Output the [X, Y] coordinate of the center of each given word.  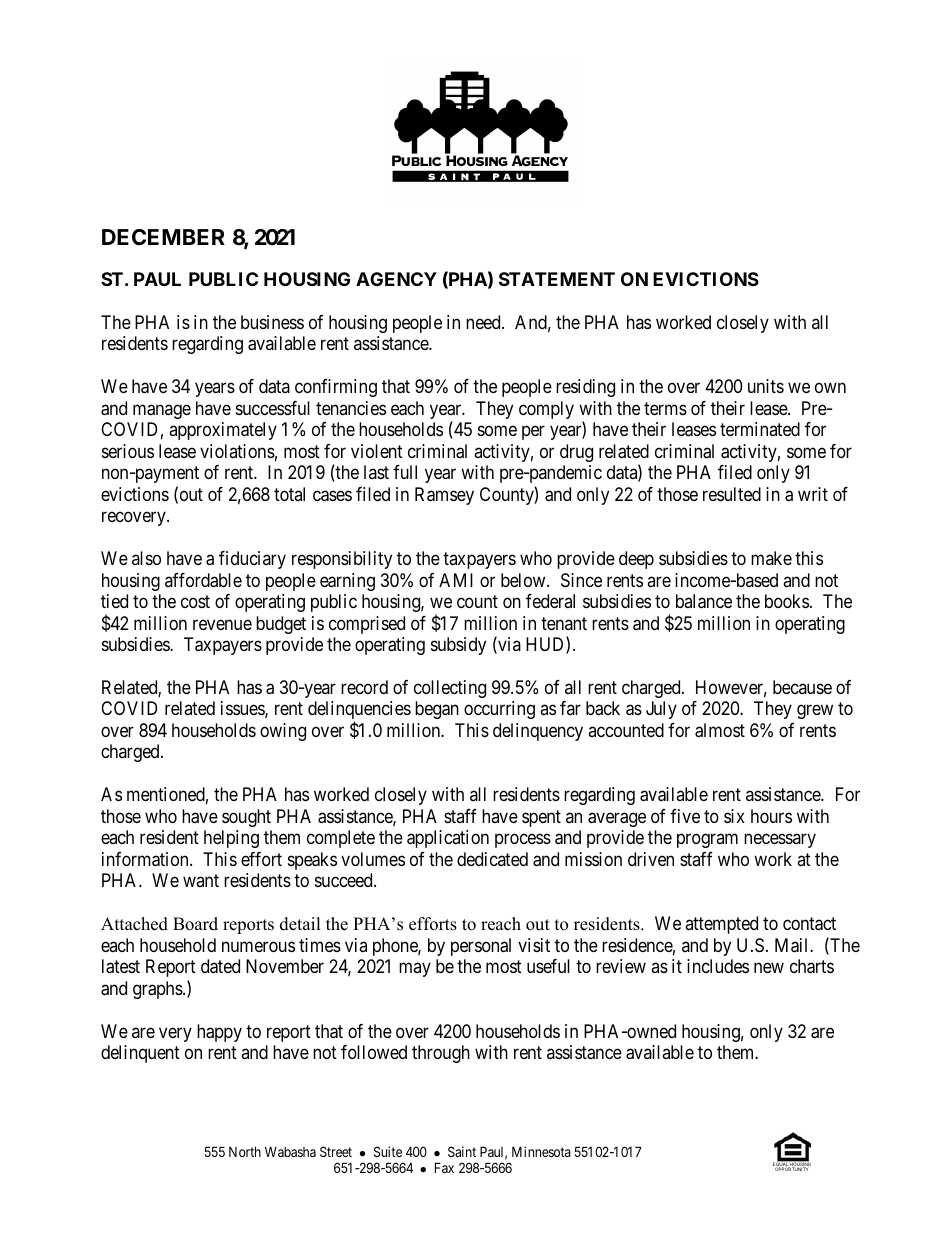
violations [237, 451]
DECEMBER [163, 237]
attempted [721, 925]
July [661, 710]
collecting [450, 689]
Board [195, 924]
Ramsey [444, 496]
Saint [462, 1151]
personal [481, 947]
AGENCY [396, 279]
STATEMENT [557, 279]
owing [283, 732]
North [245, 1151]
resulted [732, 494]
